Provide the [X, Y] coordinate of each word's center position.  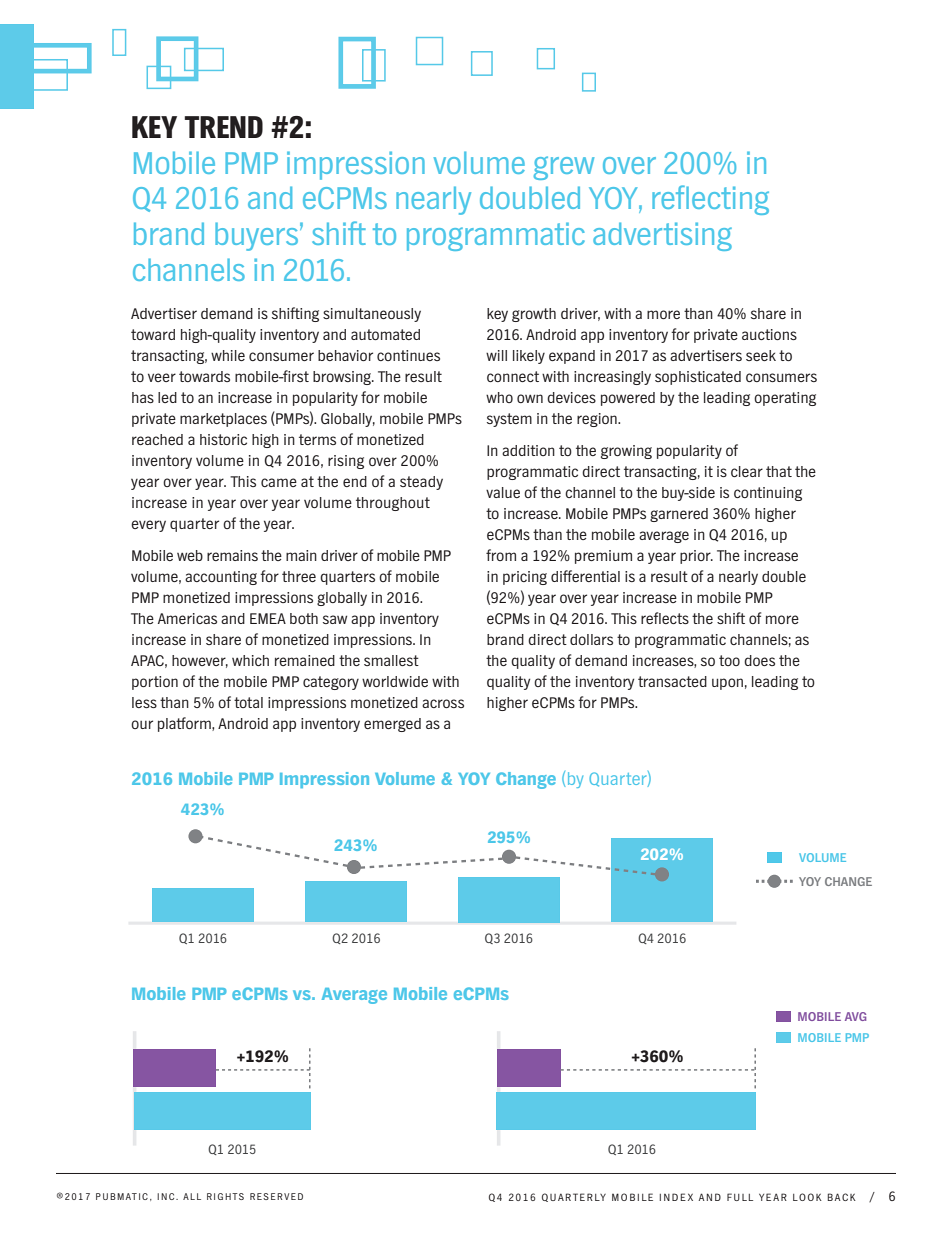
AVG [855, 1016]
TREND [223, 127]
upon [727, 684]
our [142, 724]
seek [761, 355]
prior [696, 557]
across [443, 703]
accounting [221, 578]
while [228, 355]
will [496, 355]
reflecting [710, 200]
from [501, 555]
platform [185, 724]
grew [564, 168]
